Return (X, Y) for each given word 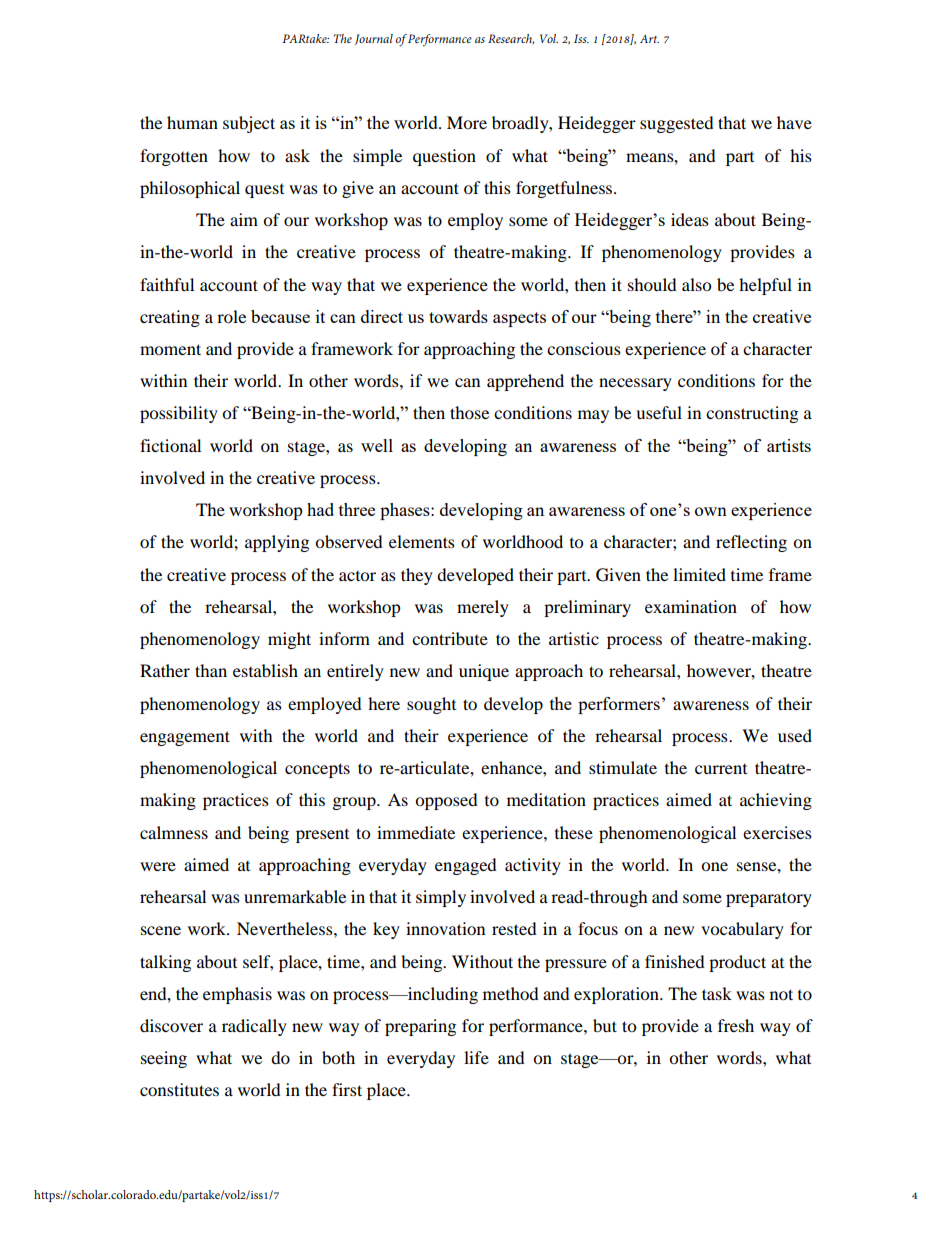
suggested (677, 124)
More (467, 122)
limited (699, 574)
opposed (446, 801)
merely (483, 608)
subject (249, 124)
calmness (174, 832)
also (696, 284)
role (231, 316)
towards (458, 316)
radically (254, 1027)
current (721, 769)
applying (277, 543)
